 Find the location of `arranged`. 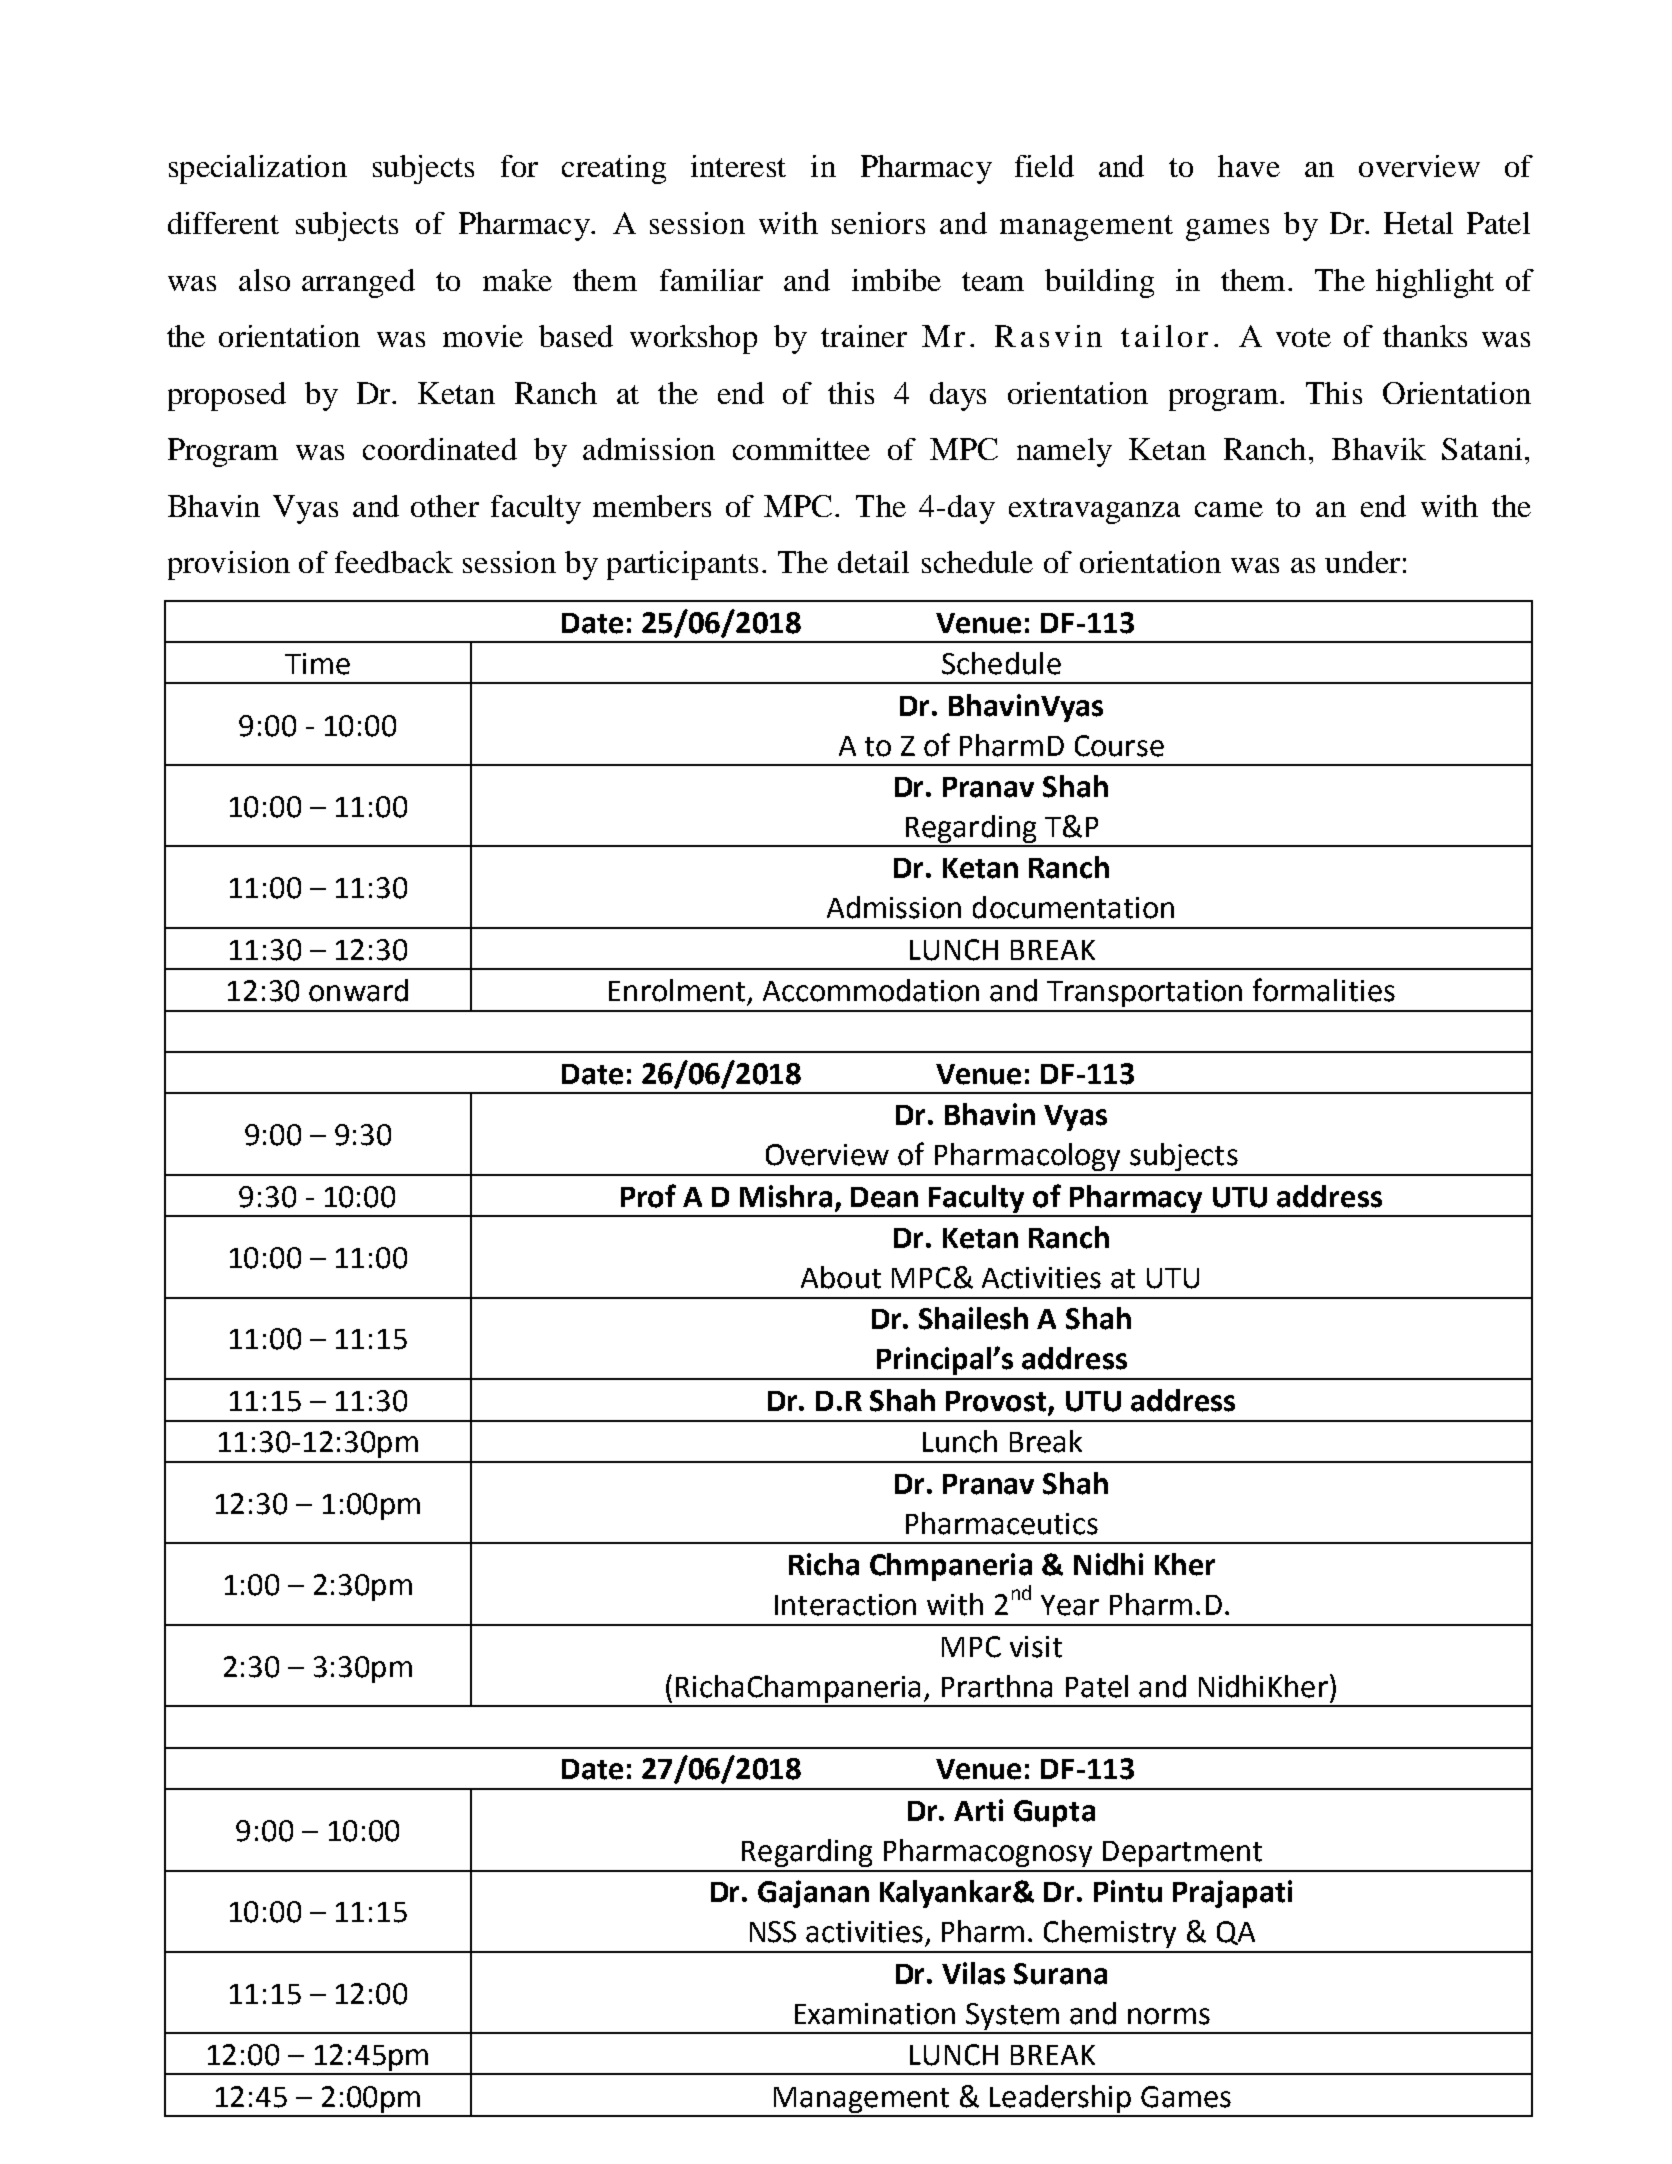

arranged is located at coordinates (358, 283).
